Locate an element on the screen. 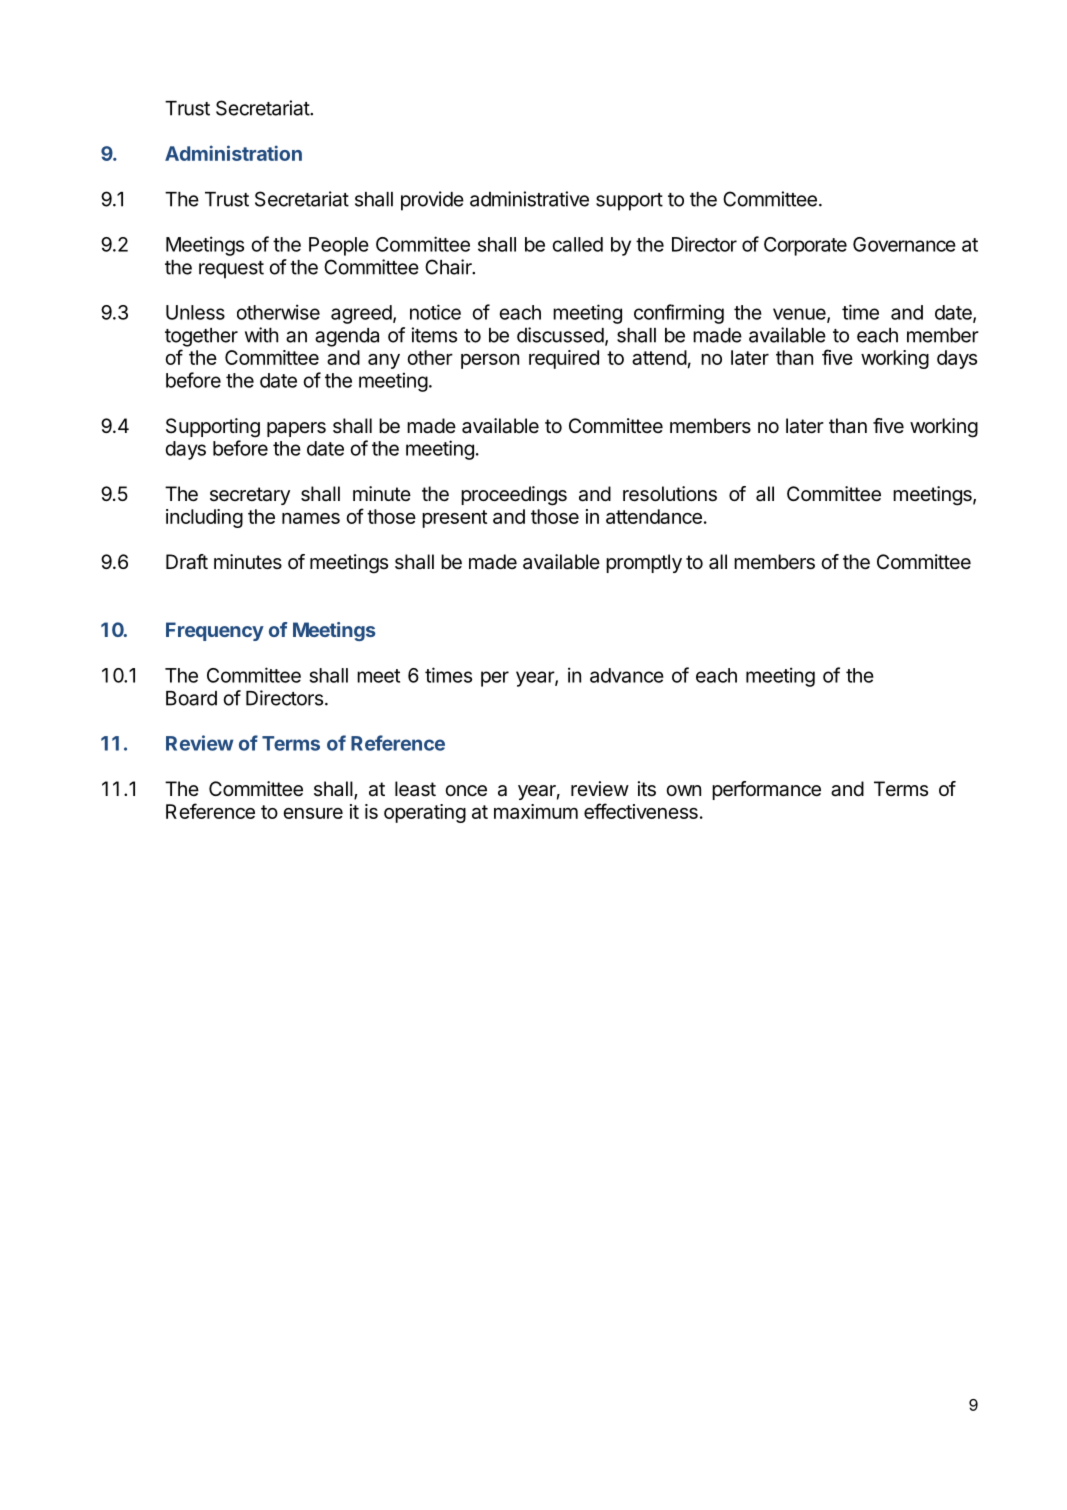 The image size is (1067, 1510). advance is located at coordinates (627, 675).
